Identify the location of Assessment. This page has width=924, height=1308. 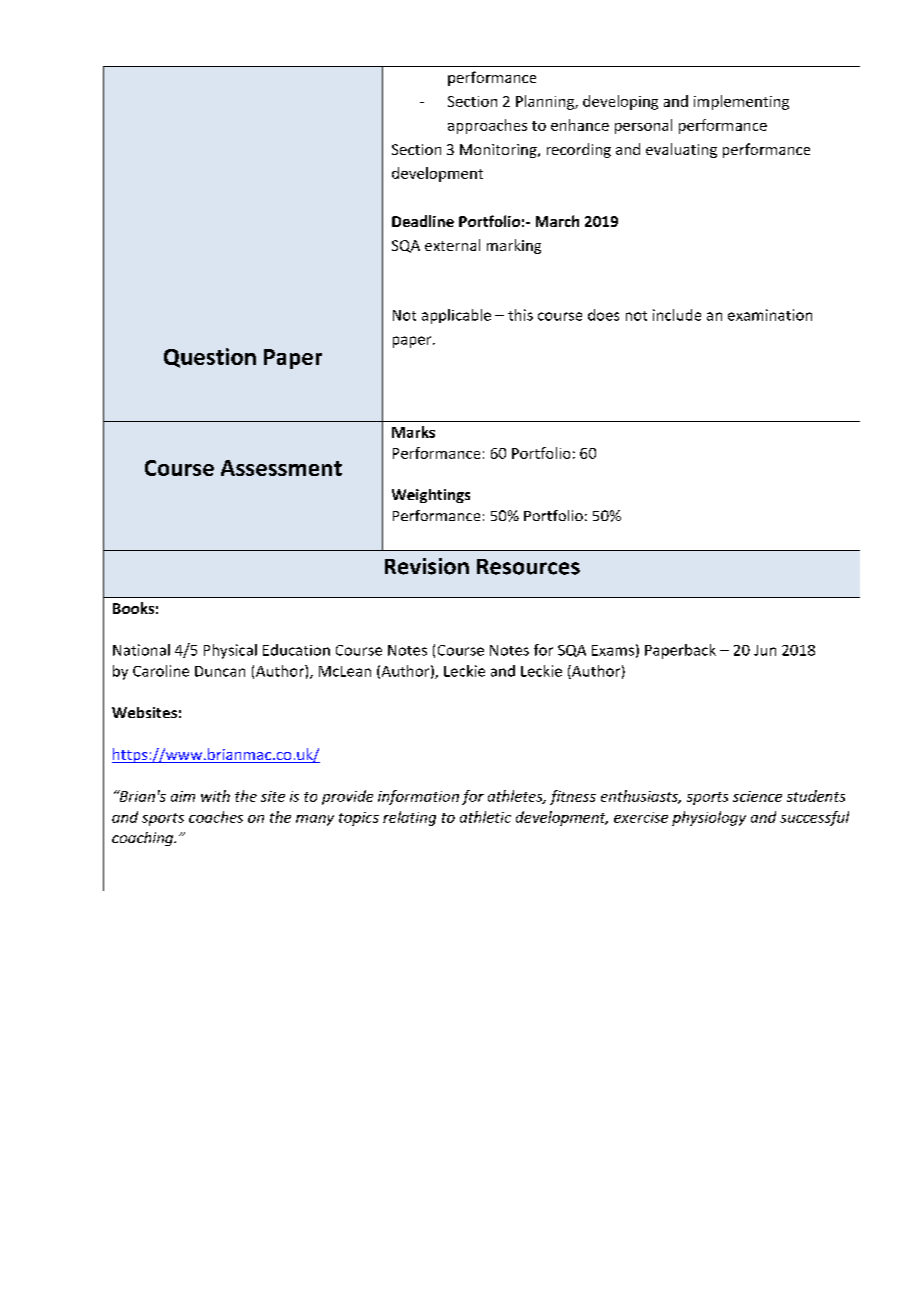
(281, 468).
